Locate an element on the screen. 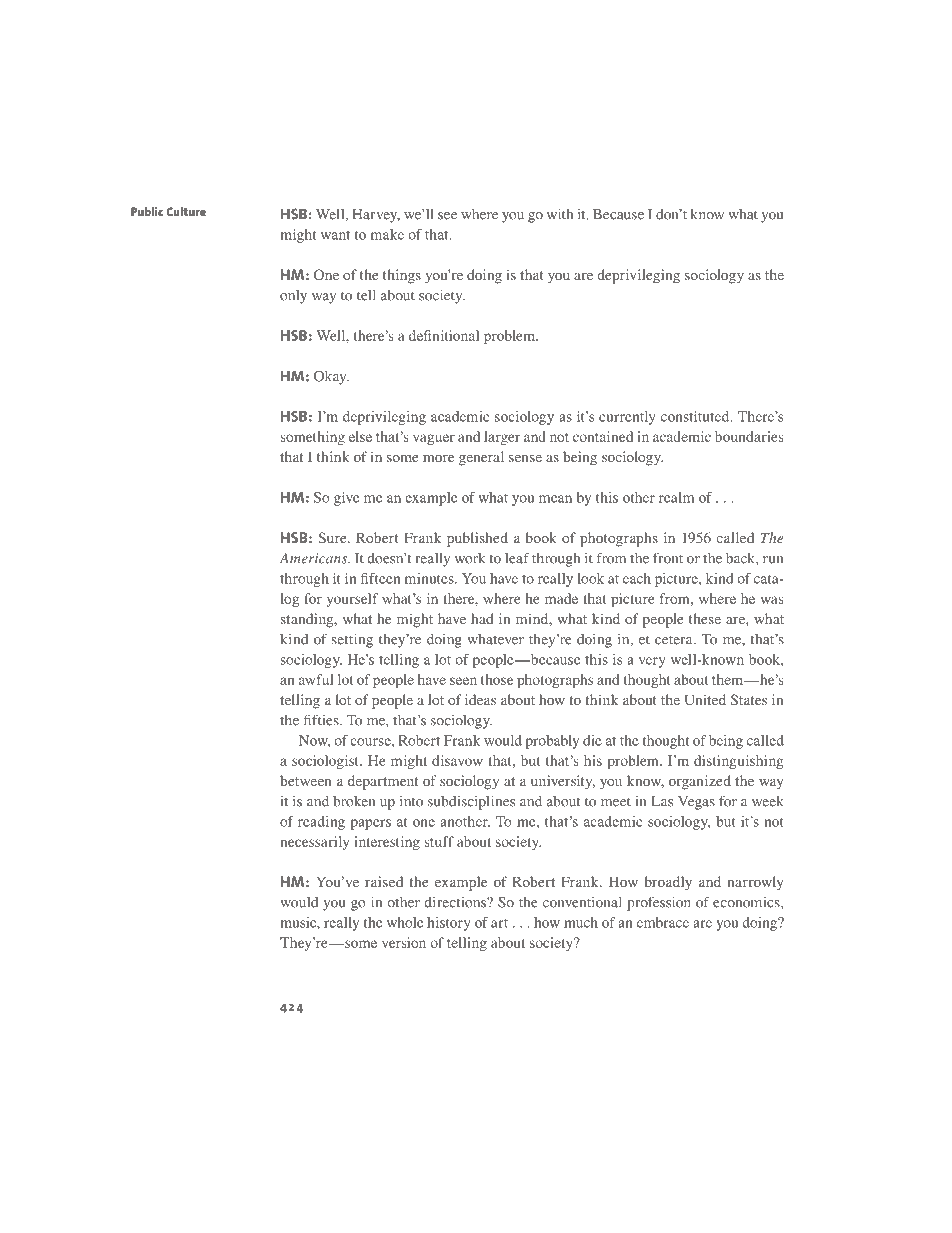 This screenshot has height=1233, width=952. embrace is located at coordinates (663, 922).
